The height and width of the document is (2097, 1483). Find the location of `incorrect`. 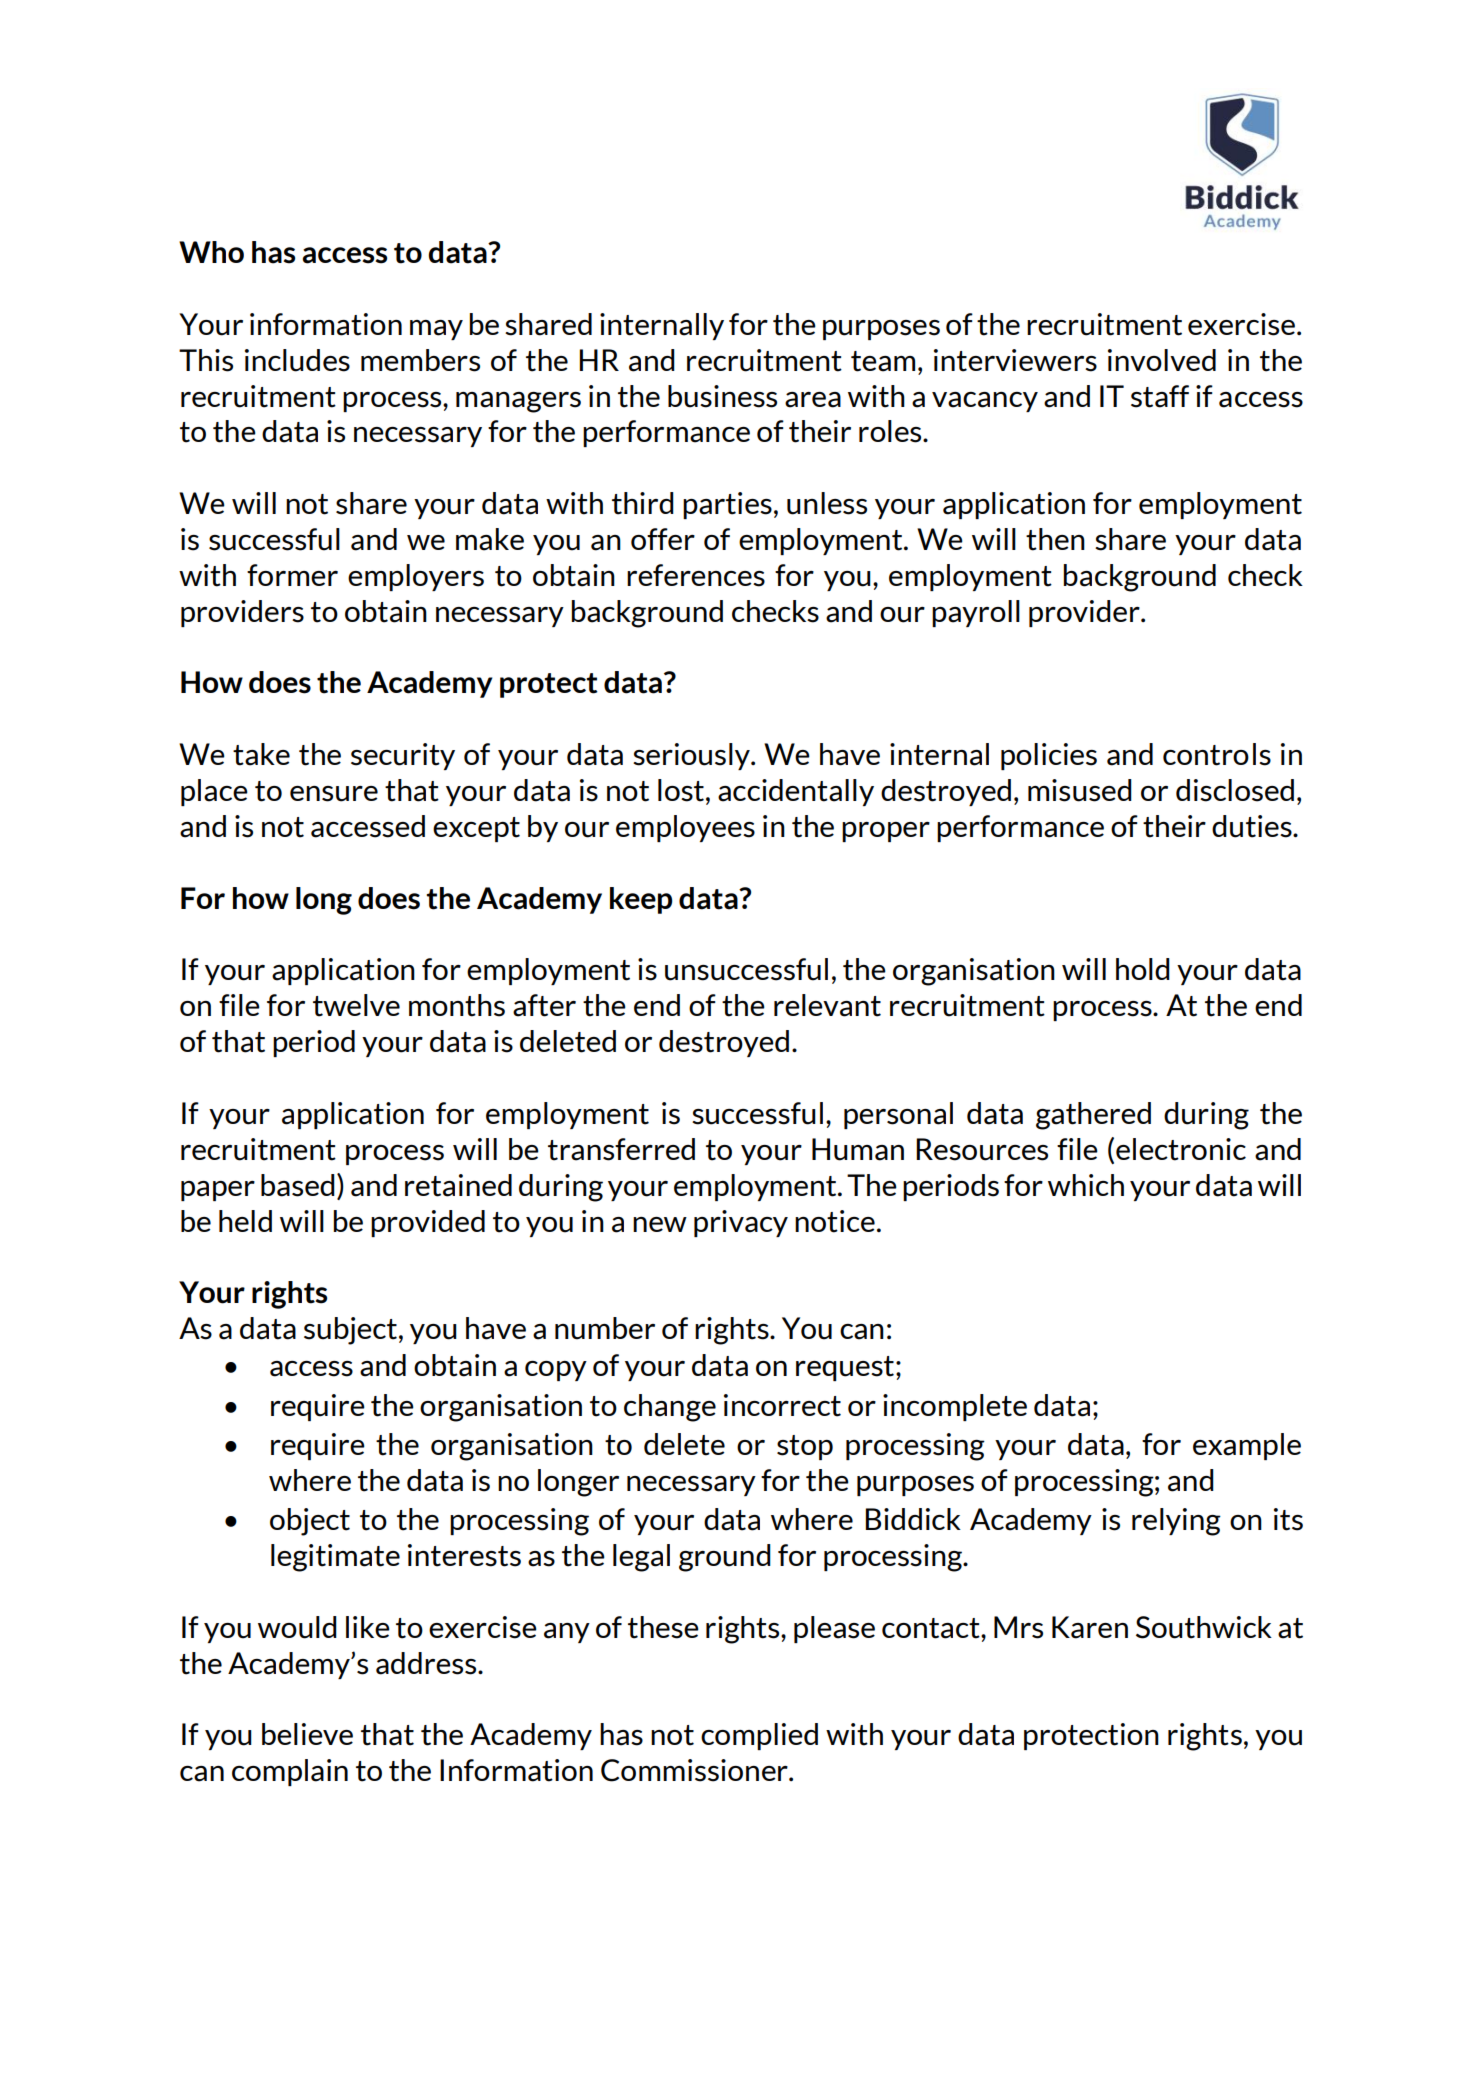

incorrect is located at coordinates (782, 1405).
